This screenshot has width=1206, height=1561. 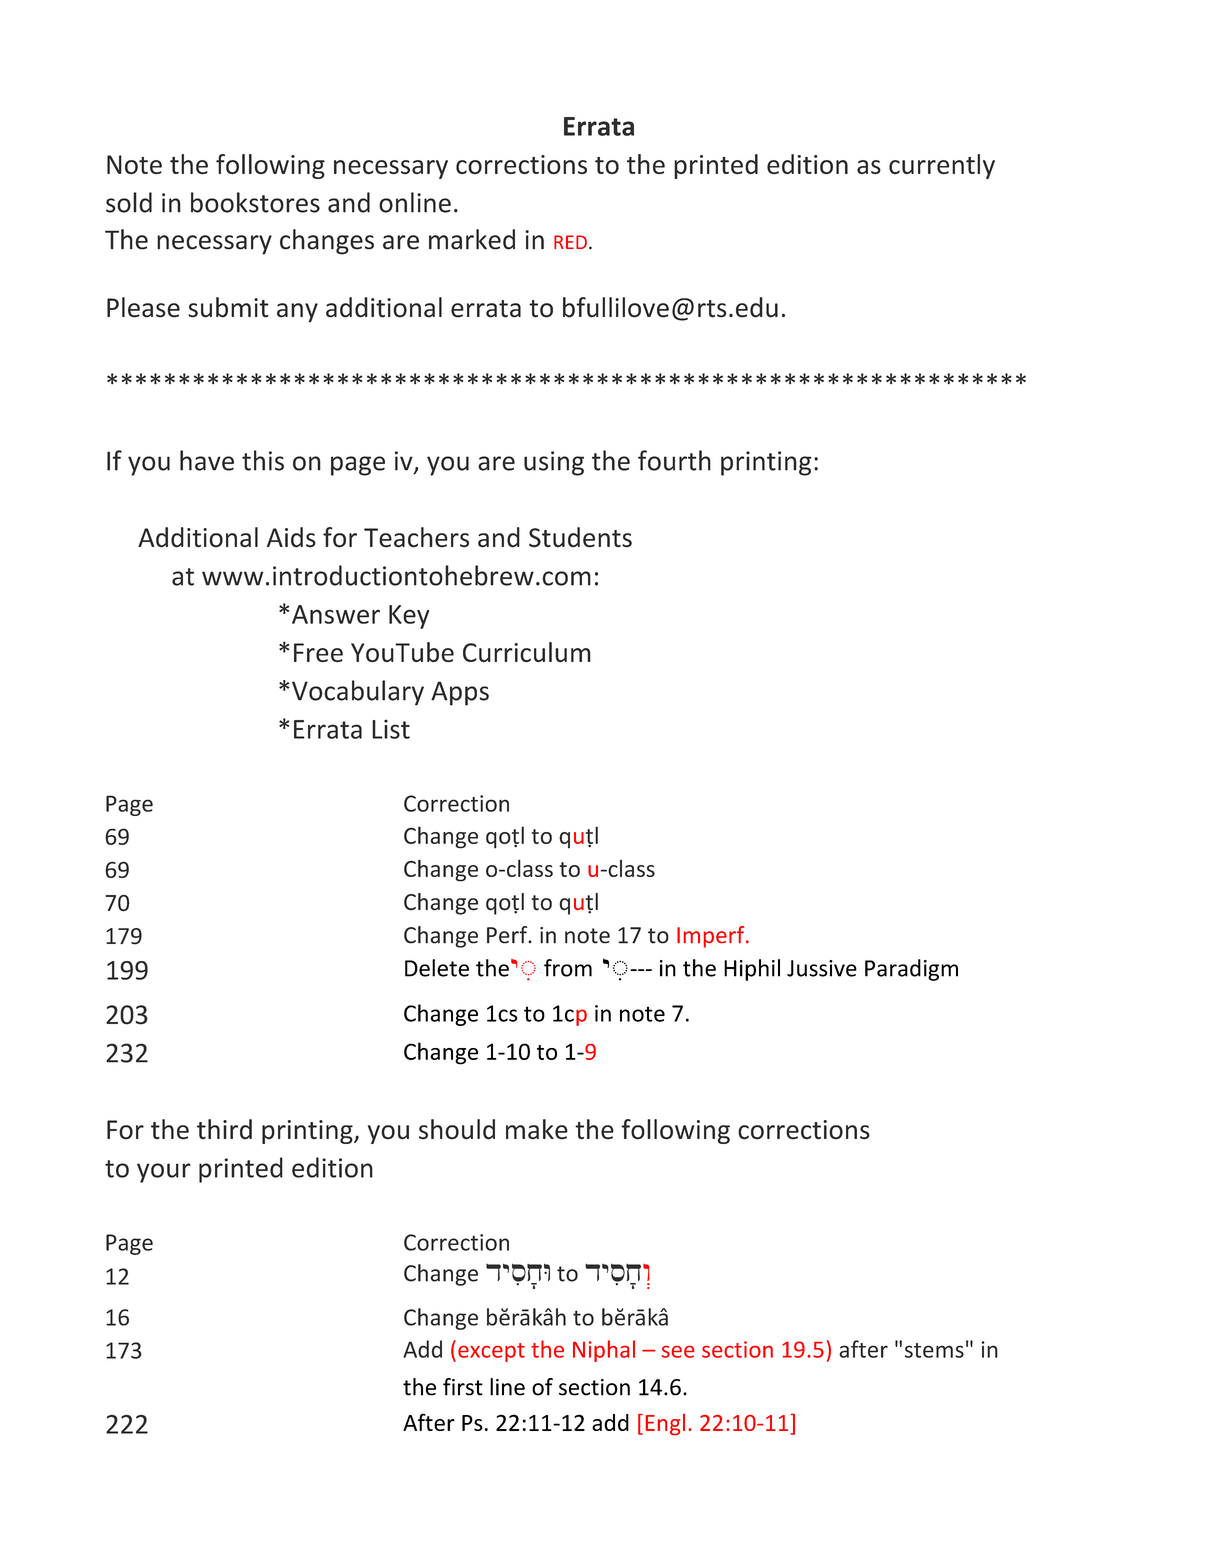 I want to click on Paradigm, so click(x=911, y=970).
